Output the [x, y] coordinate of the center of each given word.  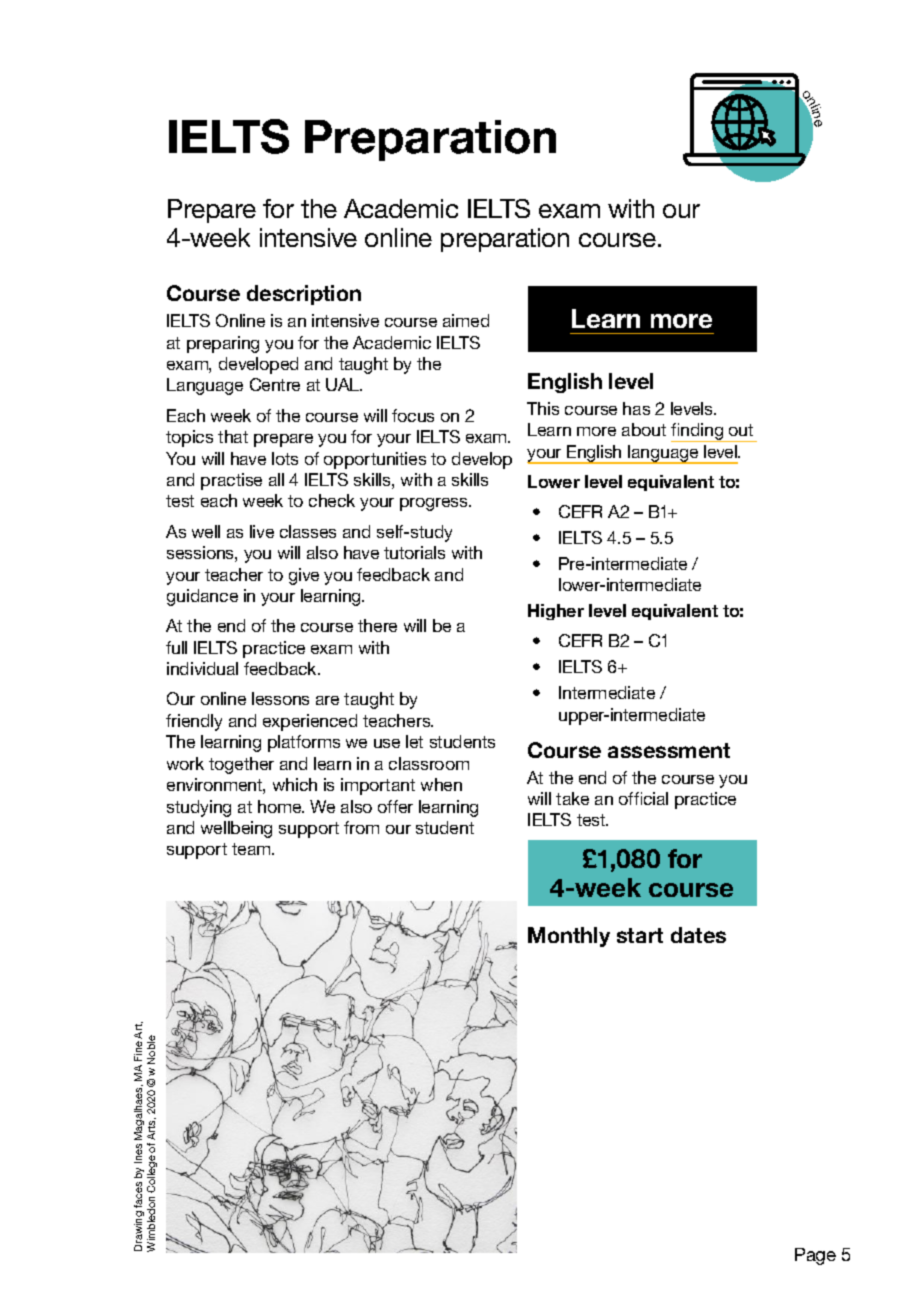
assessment [669, 750]
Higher [556, 612]
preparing [223, 344]
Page [815, 1256]
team [252, 849]
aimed [466, 320]
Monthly [569, 937]
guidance [202, 597]
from [361, 827]
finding [698, 432]
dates [698, 935]
